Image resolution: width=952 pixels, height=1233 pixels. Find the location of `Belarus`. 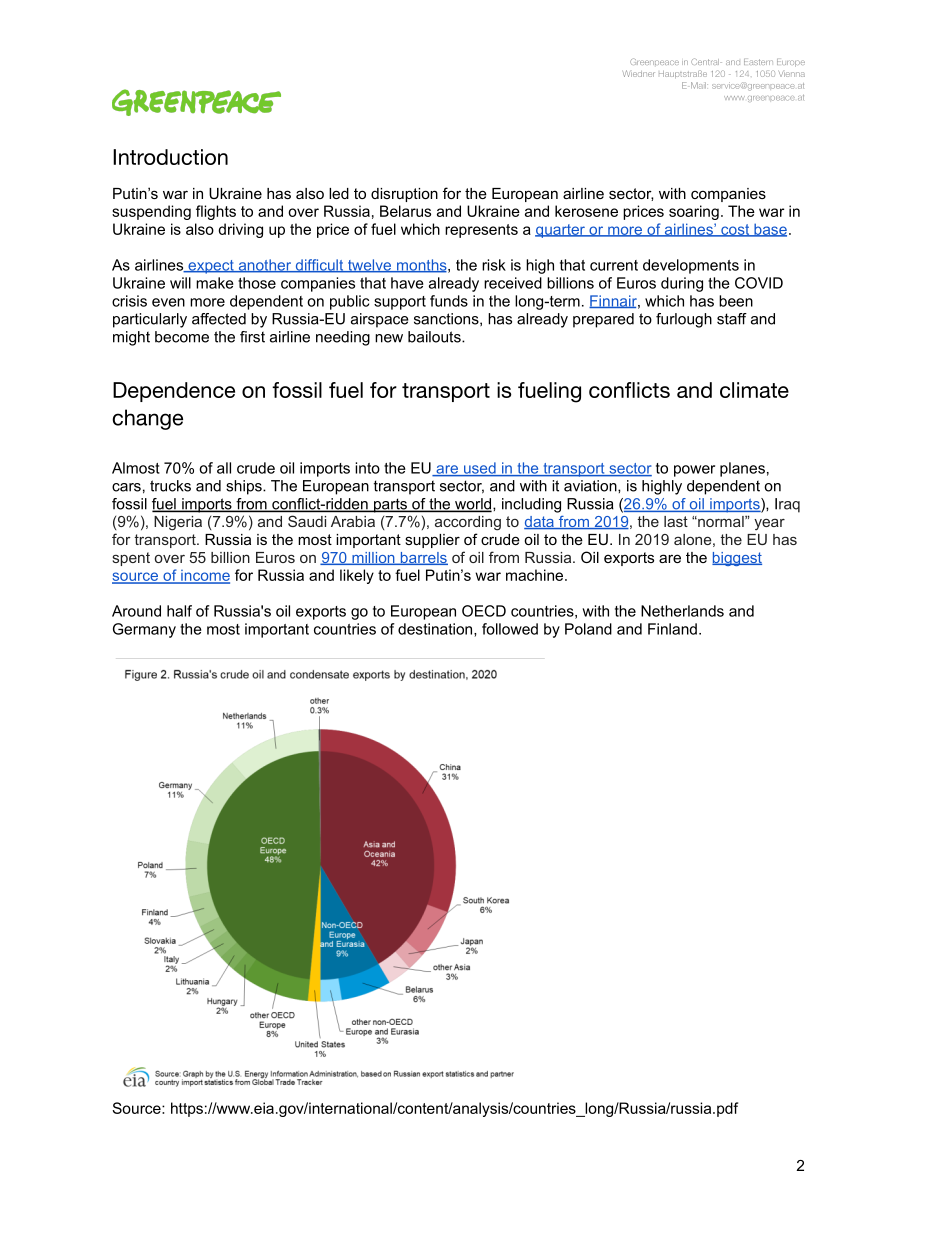

Belarus is located at coordinates (405, 211).
